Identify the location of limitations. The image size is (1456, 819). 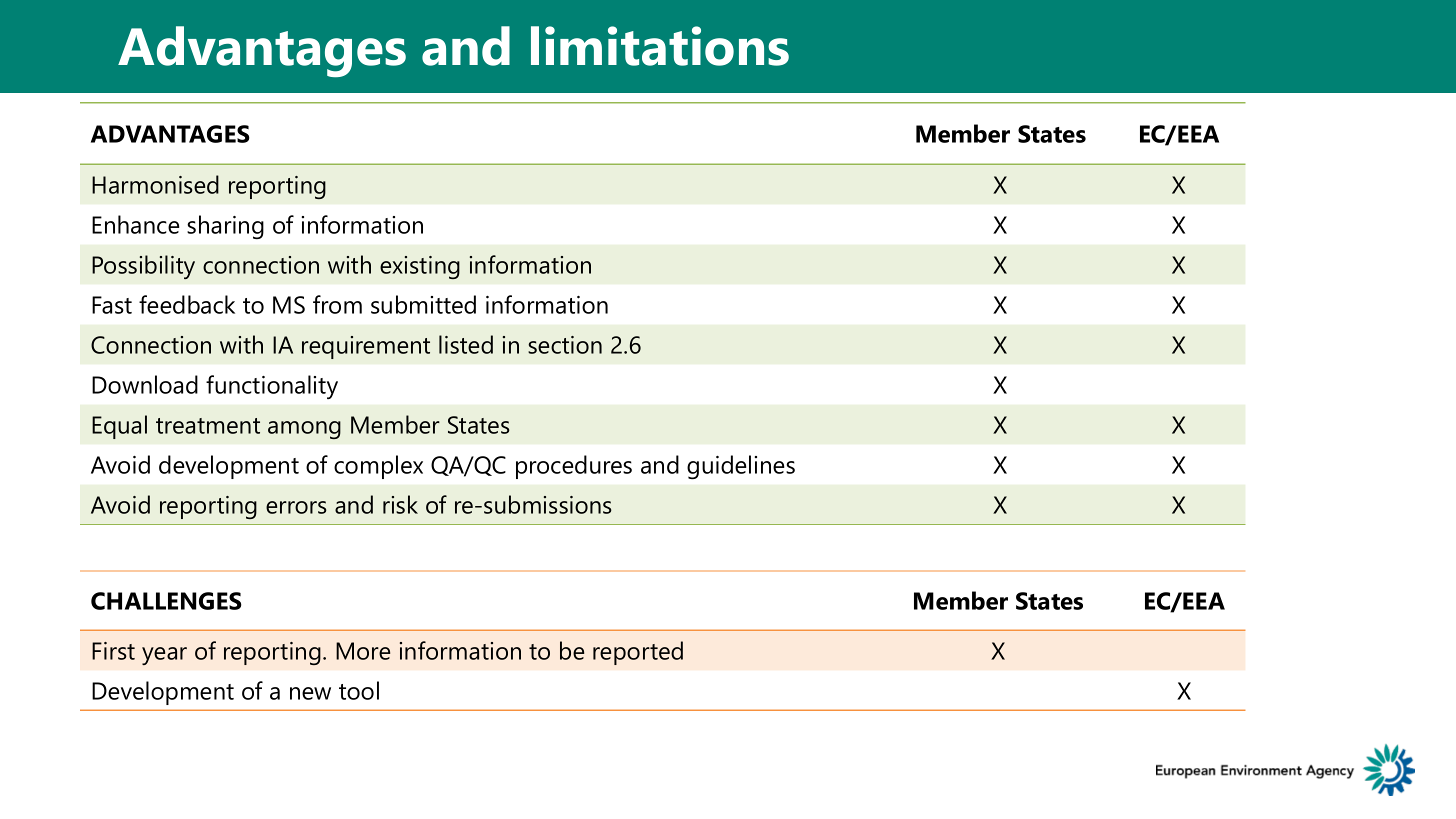
(660, 46).
